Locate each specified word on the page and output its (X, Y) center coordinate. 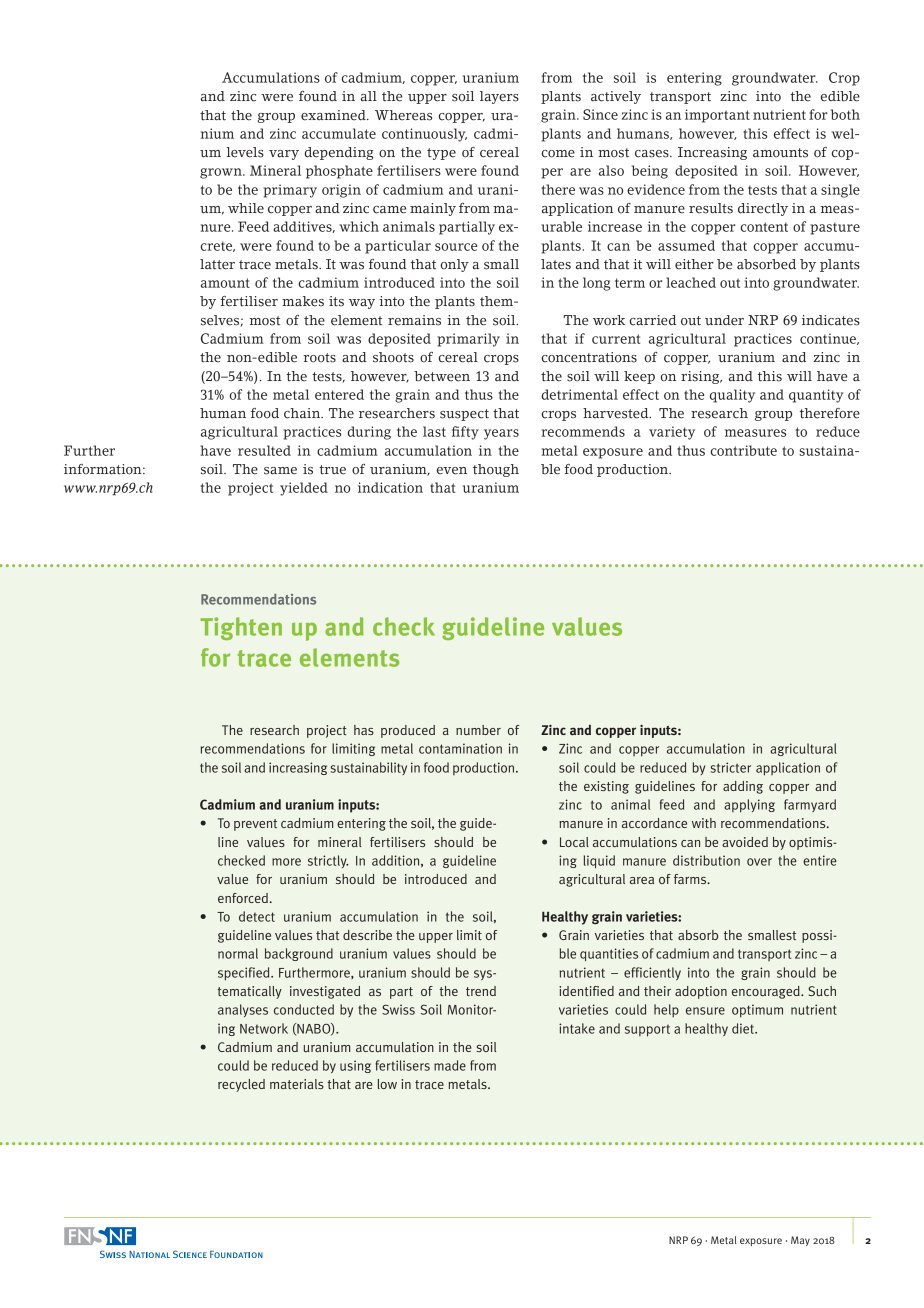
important (717, 116)
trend (481, 991)
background (299, 954)
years (501, 434)
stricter (731, 767)
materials (297, 1084)
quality (732, 396)
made (450, 1065)
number (478, 730)
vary (284, 155)
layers (499, 97)
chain (303, 413)
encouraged (767, 992)
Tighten (241, 628)
